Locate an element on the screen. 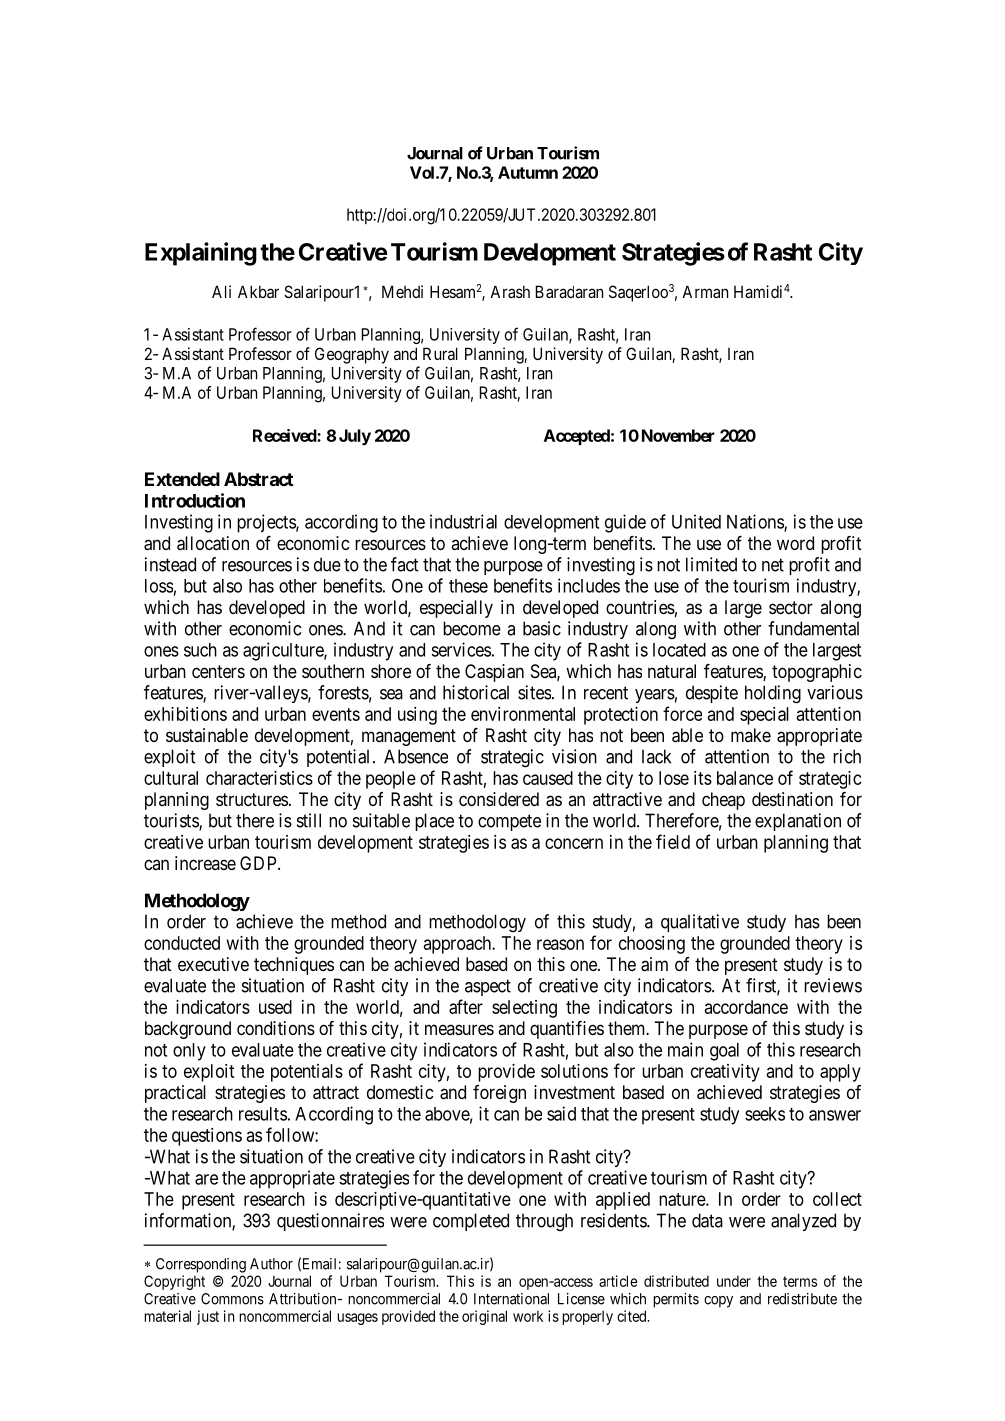 The height and width of the screenshot is (1421, 1005). International is located at coordinates (511, 1299).
